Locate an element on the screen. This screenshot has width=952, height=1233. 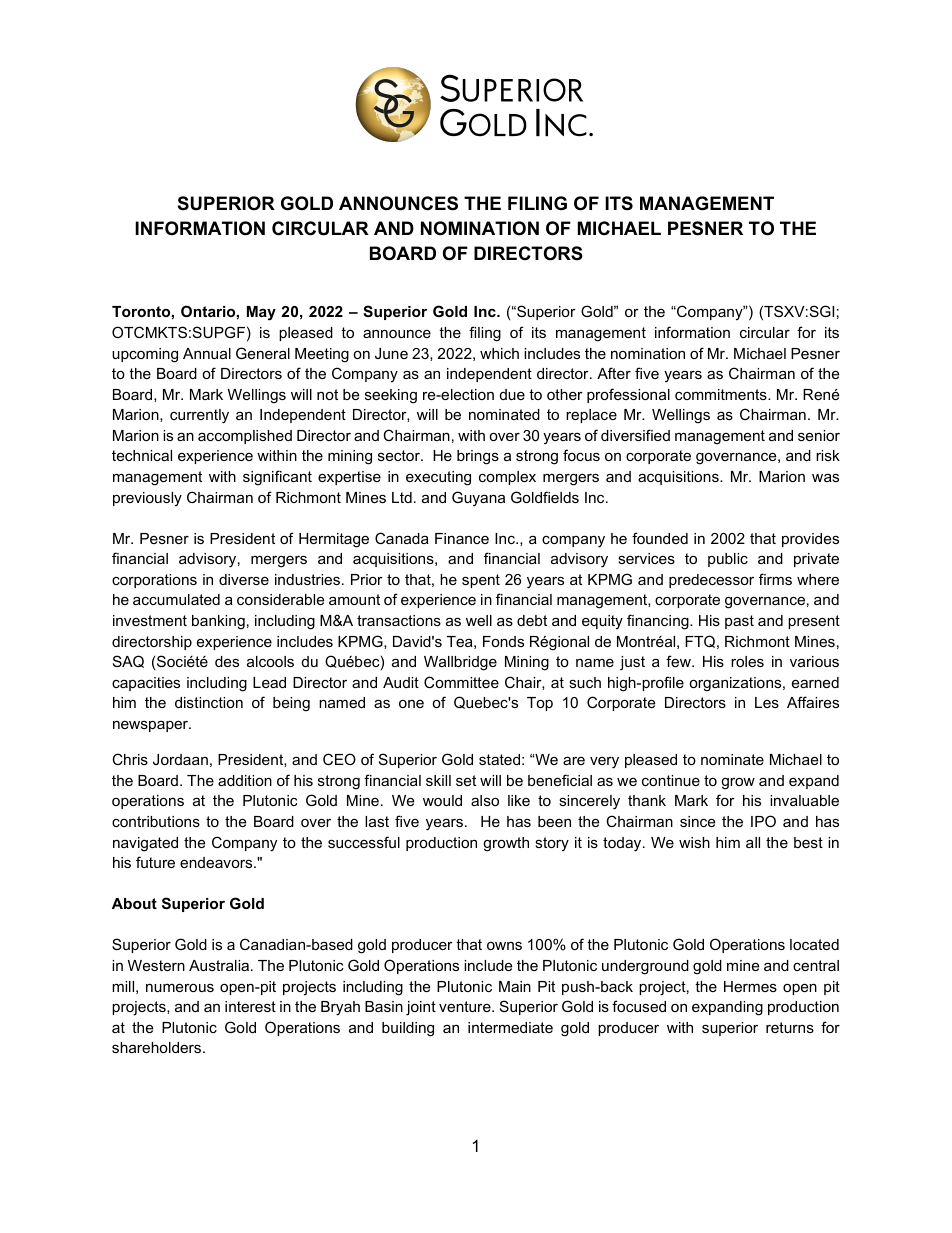
Annual is located at coordinates (207, 353).
